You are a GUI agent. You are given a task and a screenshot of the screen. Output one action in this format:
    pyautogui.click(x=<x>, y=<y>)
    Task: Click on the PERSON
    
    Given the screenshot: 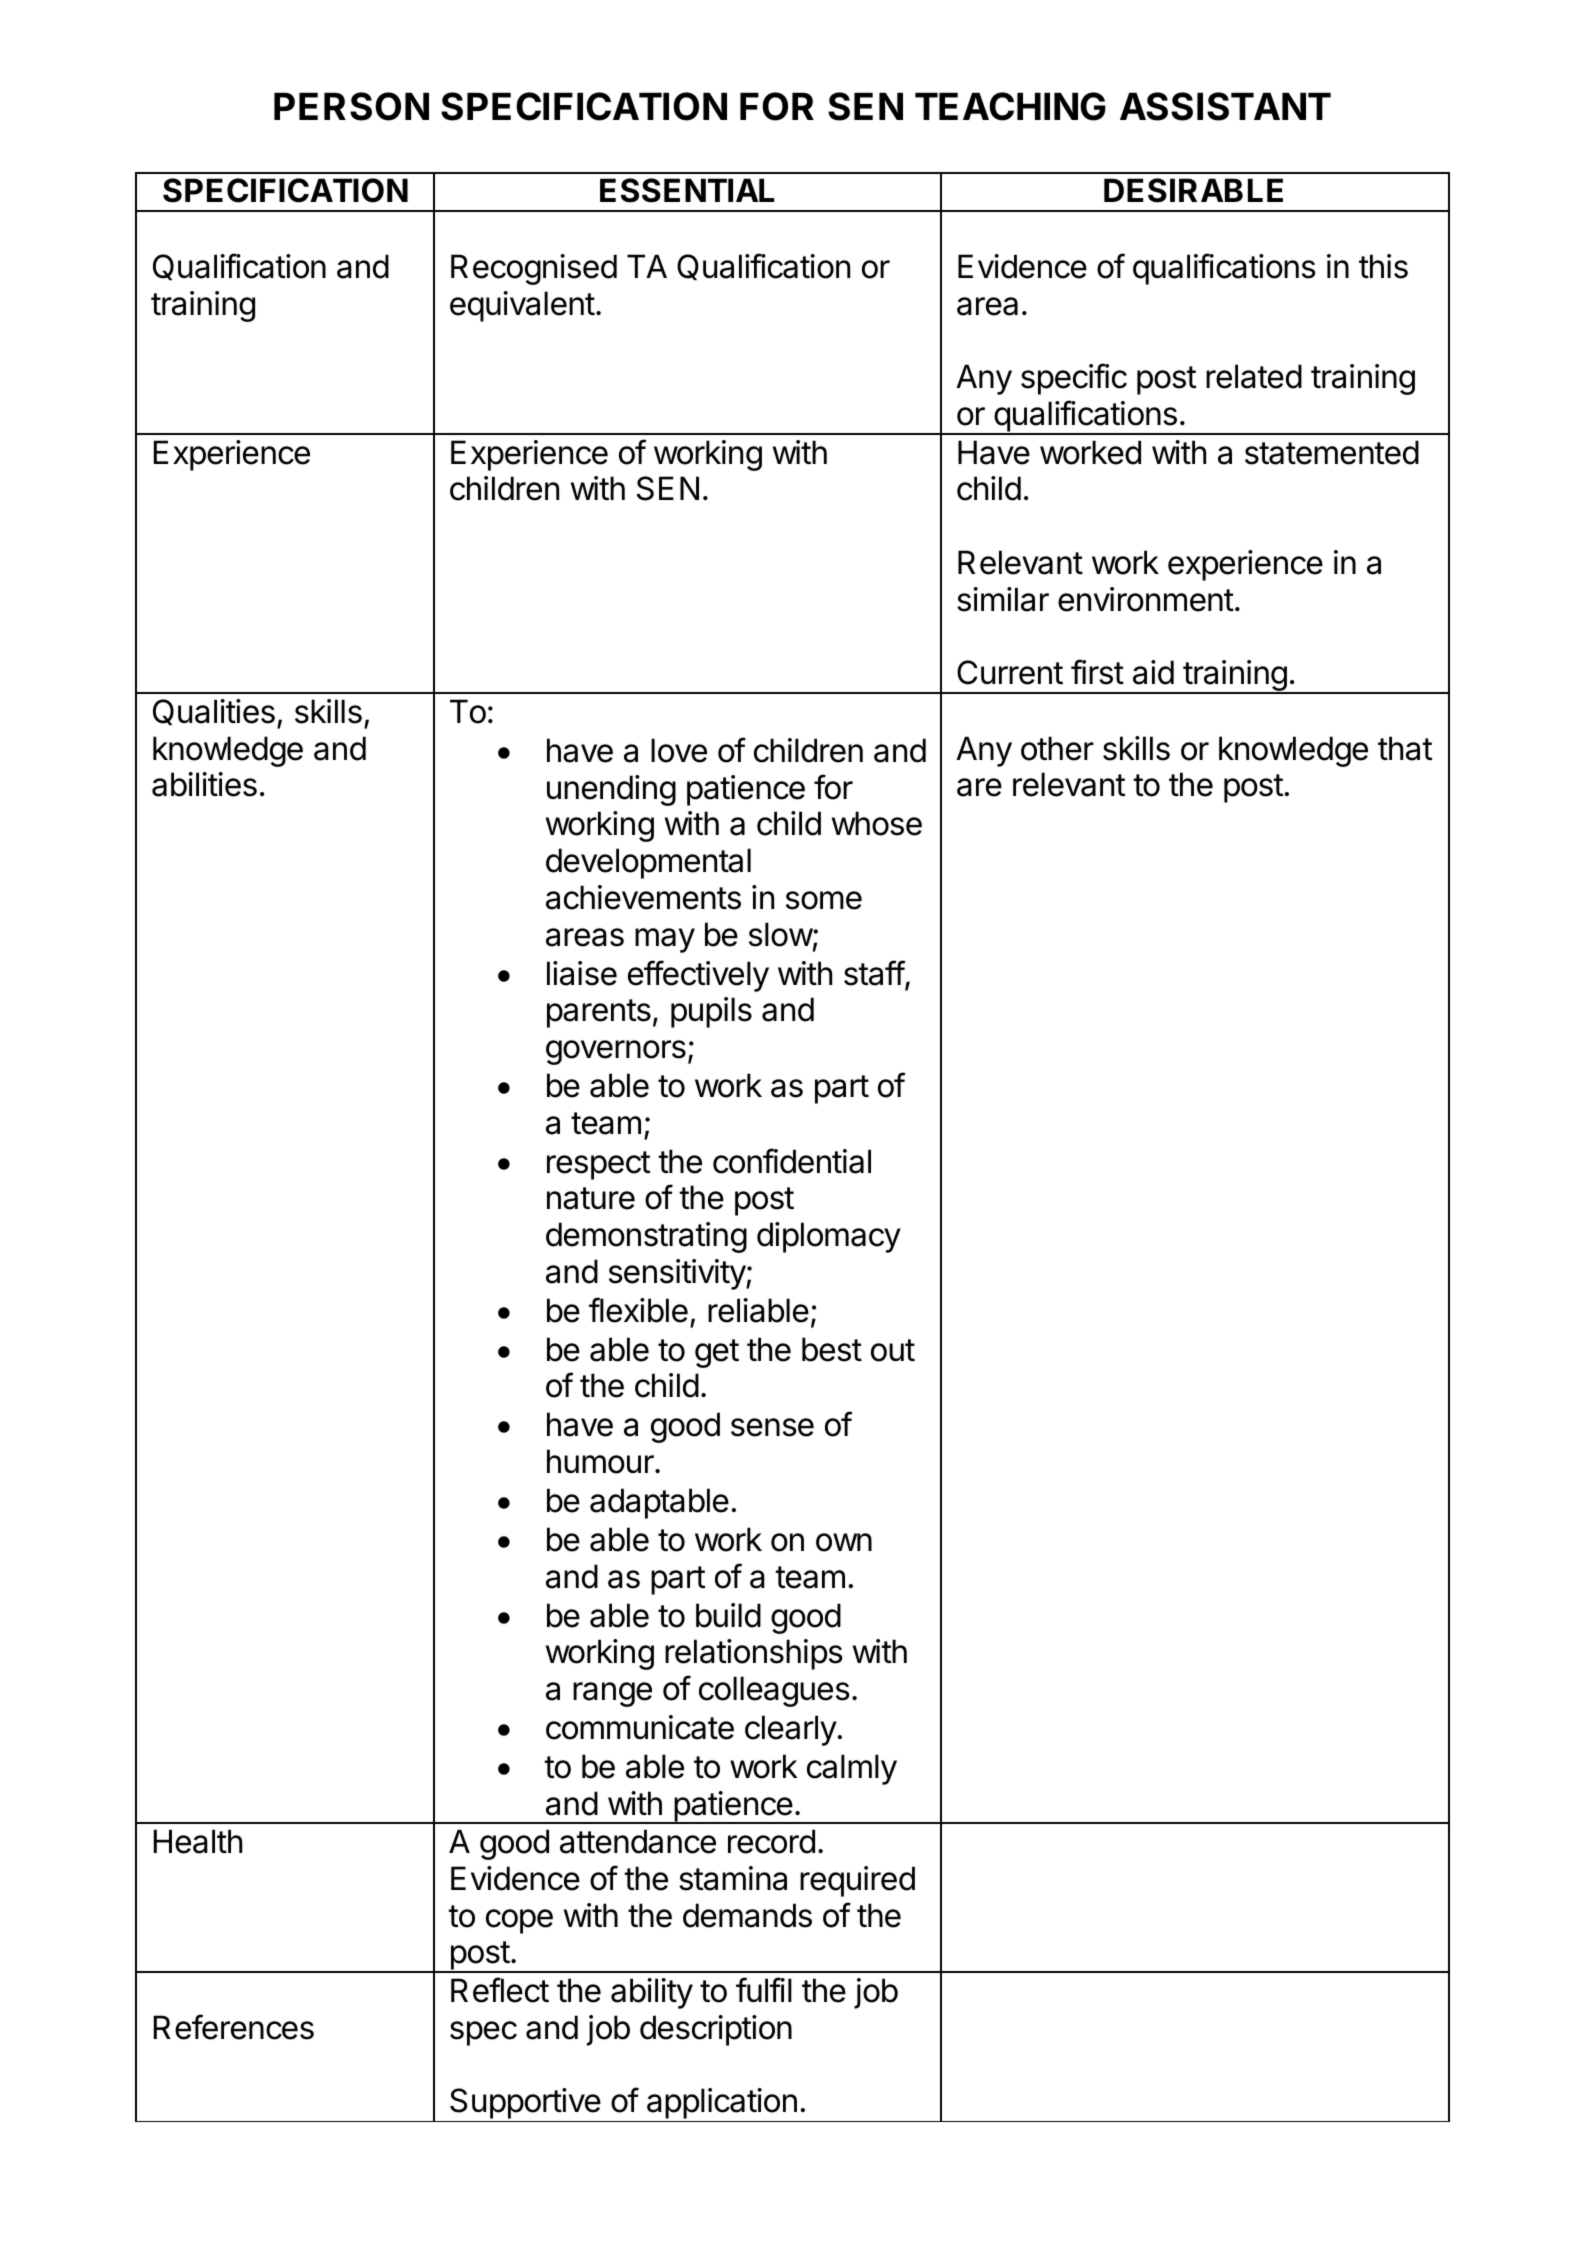 What is the action you would take?
    pyautogui.click(x=351, y=106)
